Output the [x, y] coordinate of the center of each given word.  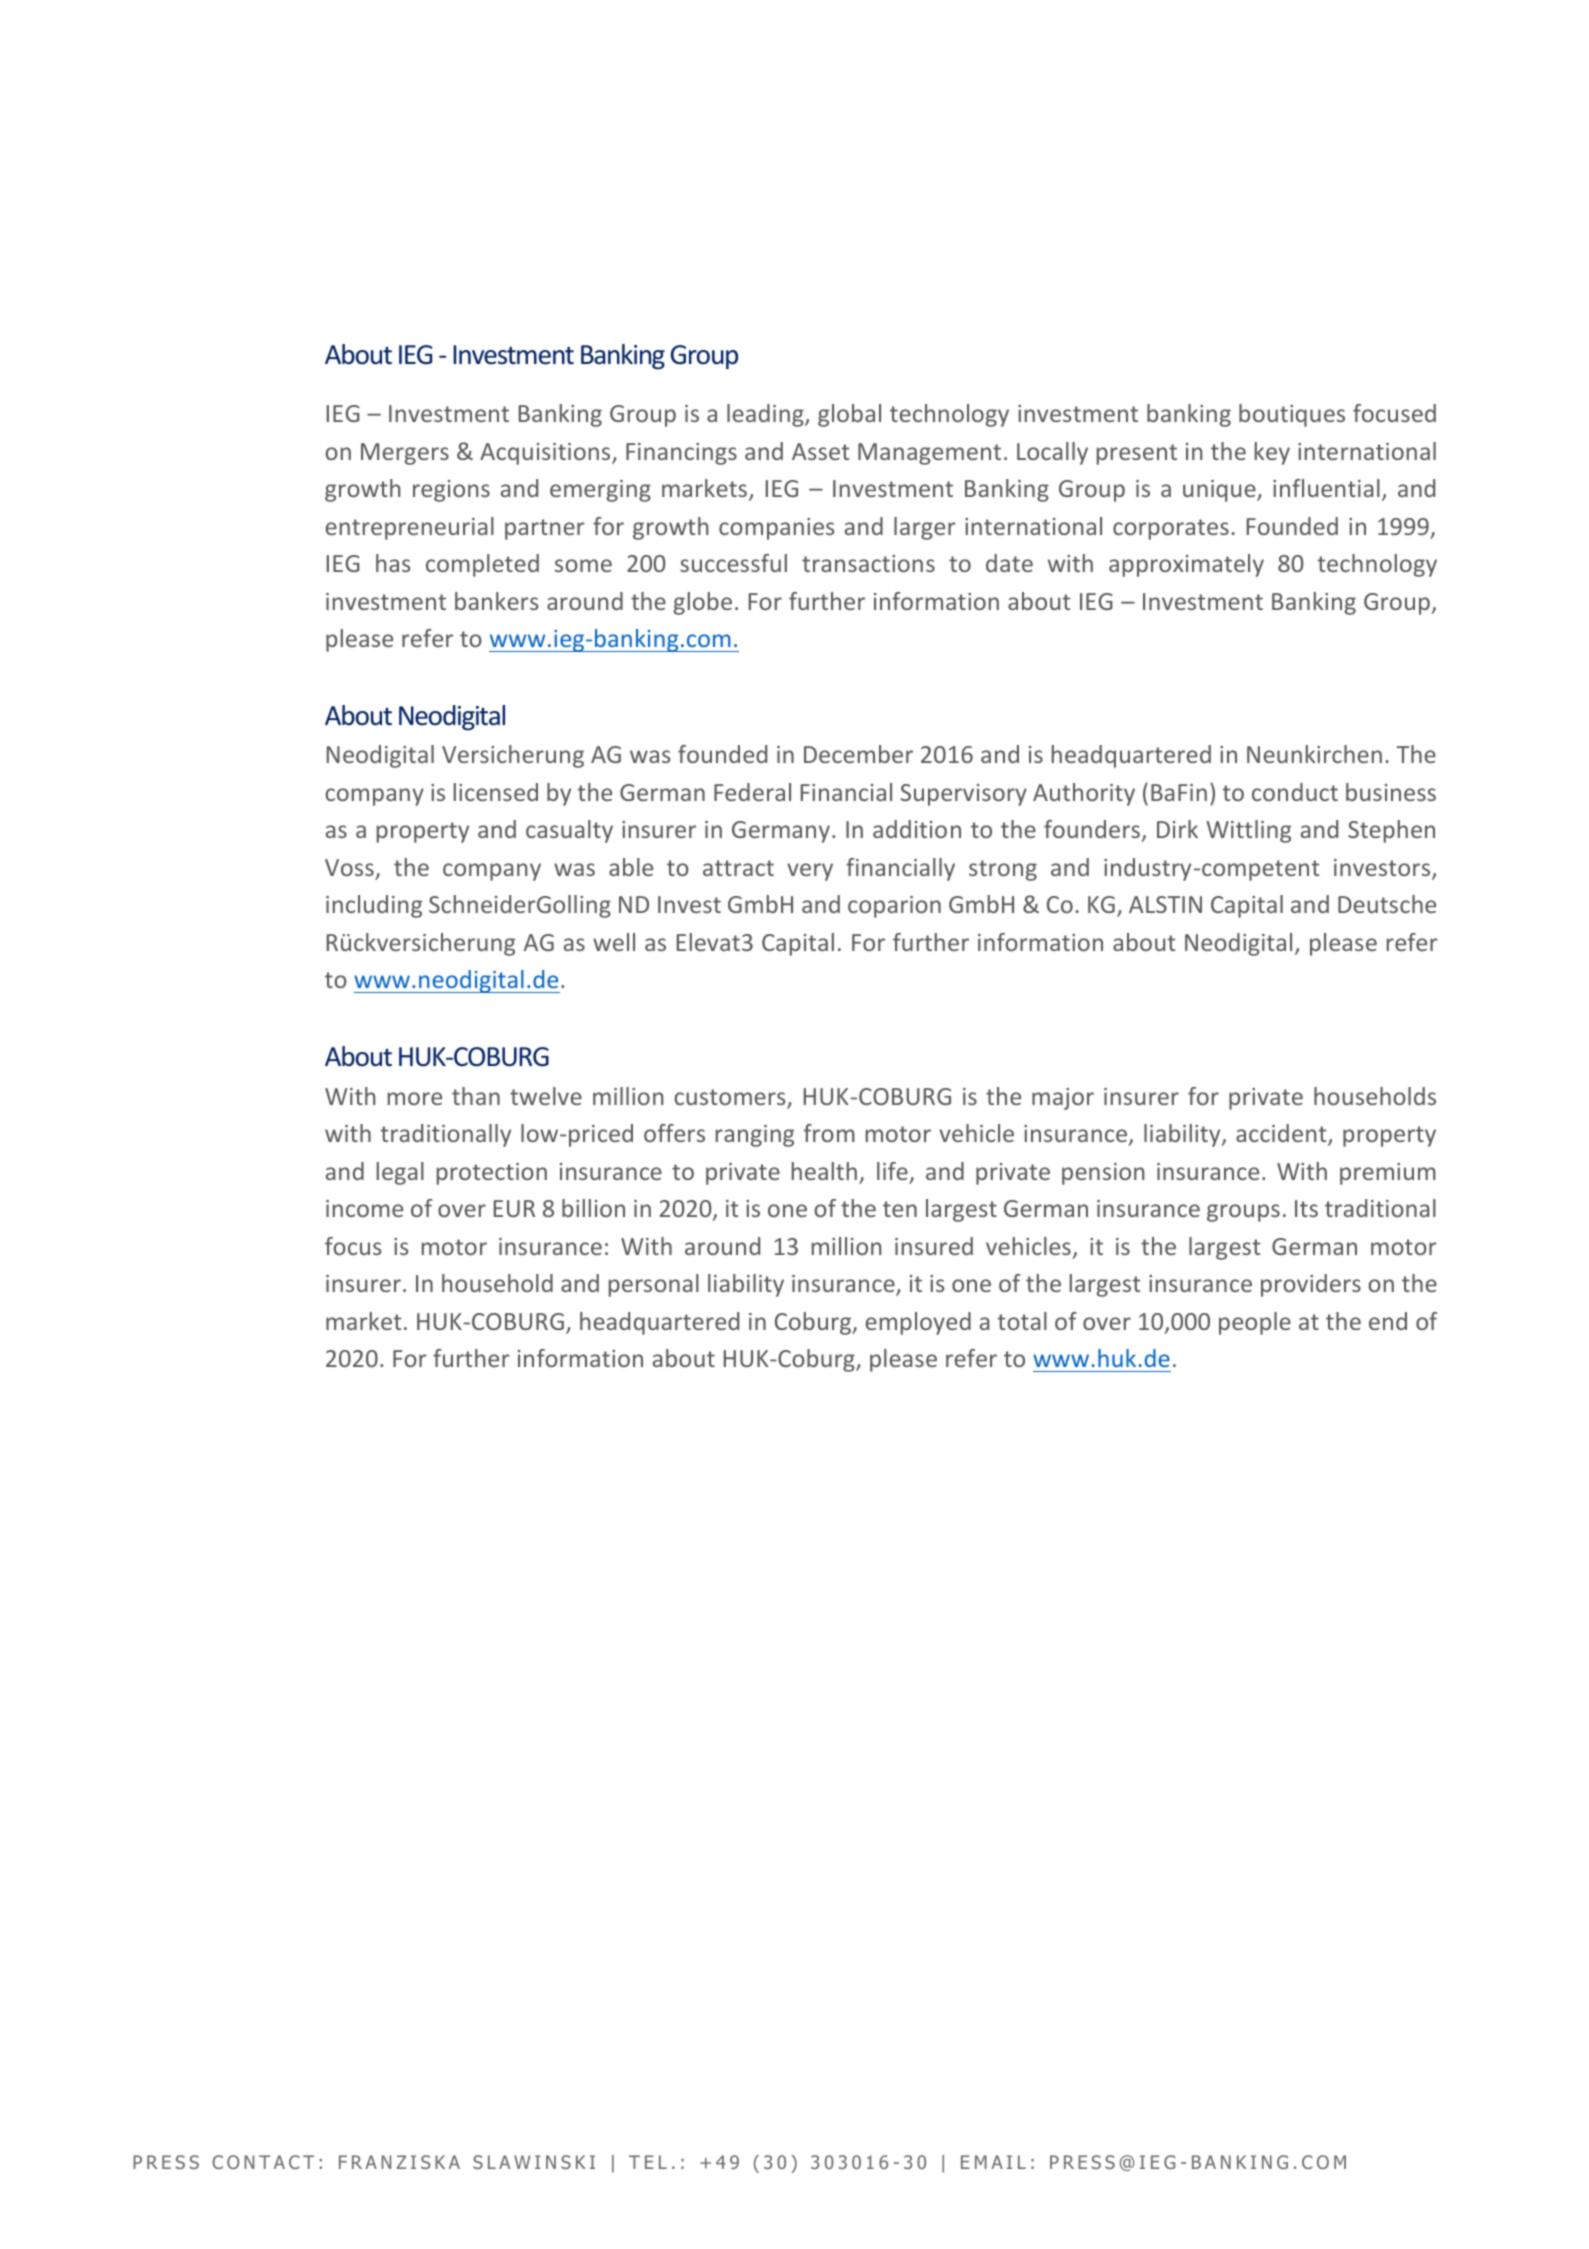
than [476, 1096]
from [829, 1133]
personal [654, 1285]
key [1272, 453]
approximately [1186, 565]
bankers [496, 601]
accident [1282, 1134]
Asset [820, 451]
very [810, 872]
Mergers [405, 454]
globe [703, 603]
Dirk [1177, 829]
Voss [349, 867]
